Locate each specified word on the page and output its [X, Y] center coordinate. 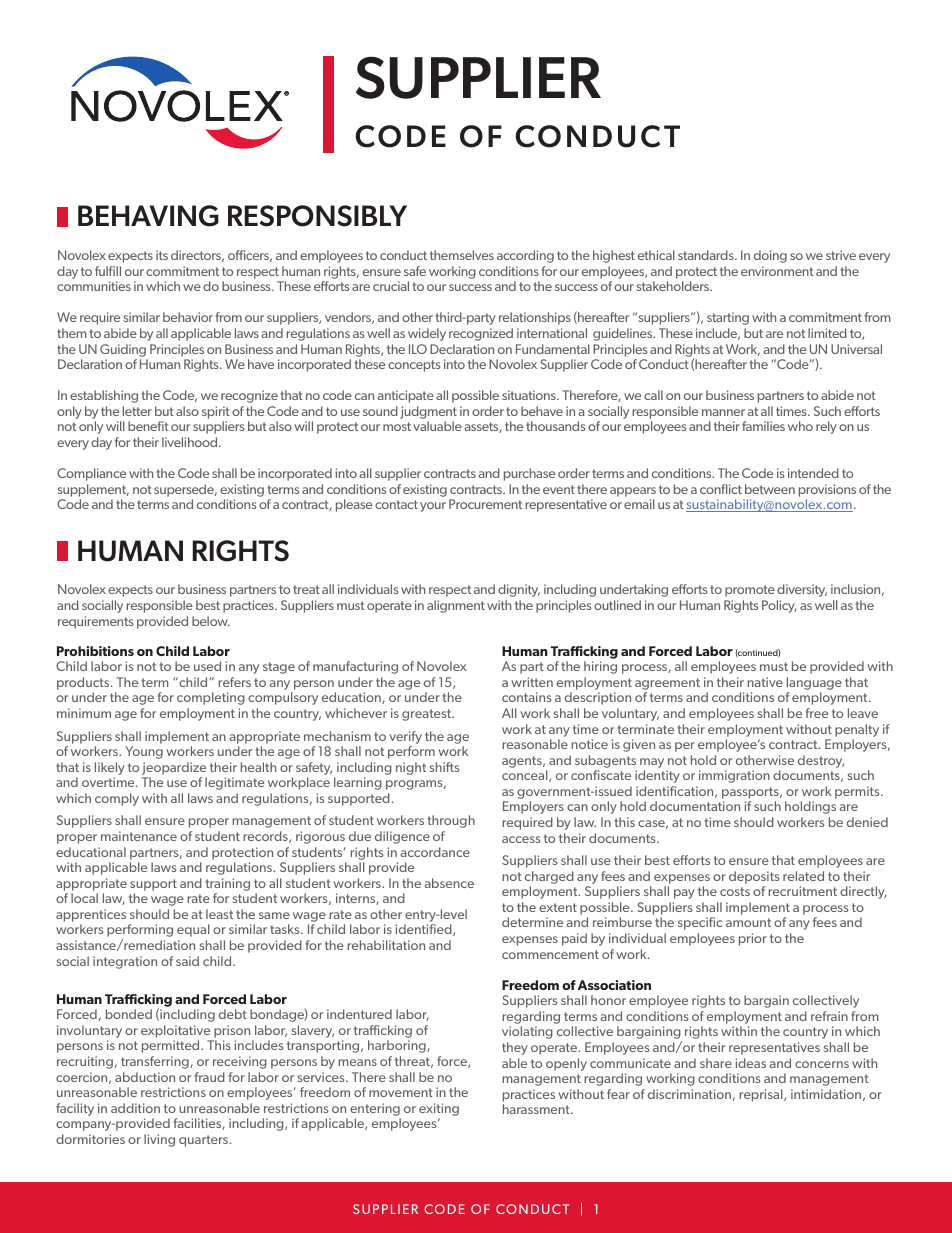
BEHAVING [148, 216]
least [219, 914]
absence [449, 883]
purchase [529, 474]
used [207, 666]
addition [135, 1108]
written [532, 682]
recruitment [802, 891]
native [765, 682]
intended [813, 473]
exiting [439, 1109]
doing [770, 256]
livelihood [191, 442]
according [525, 256]
